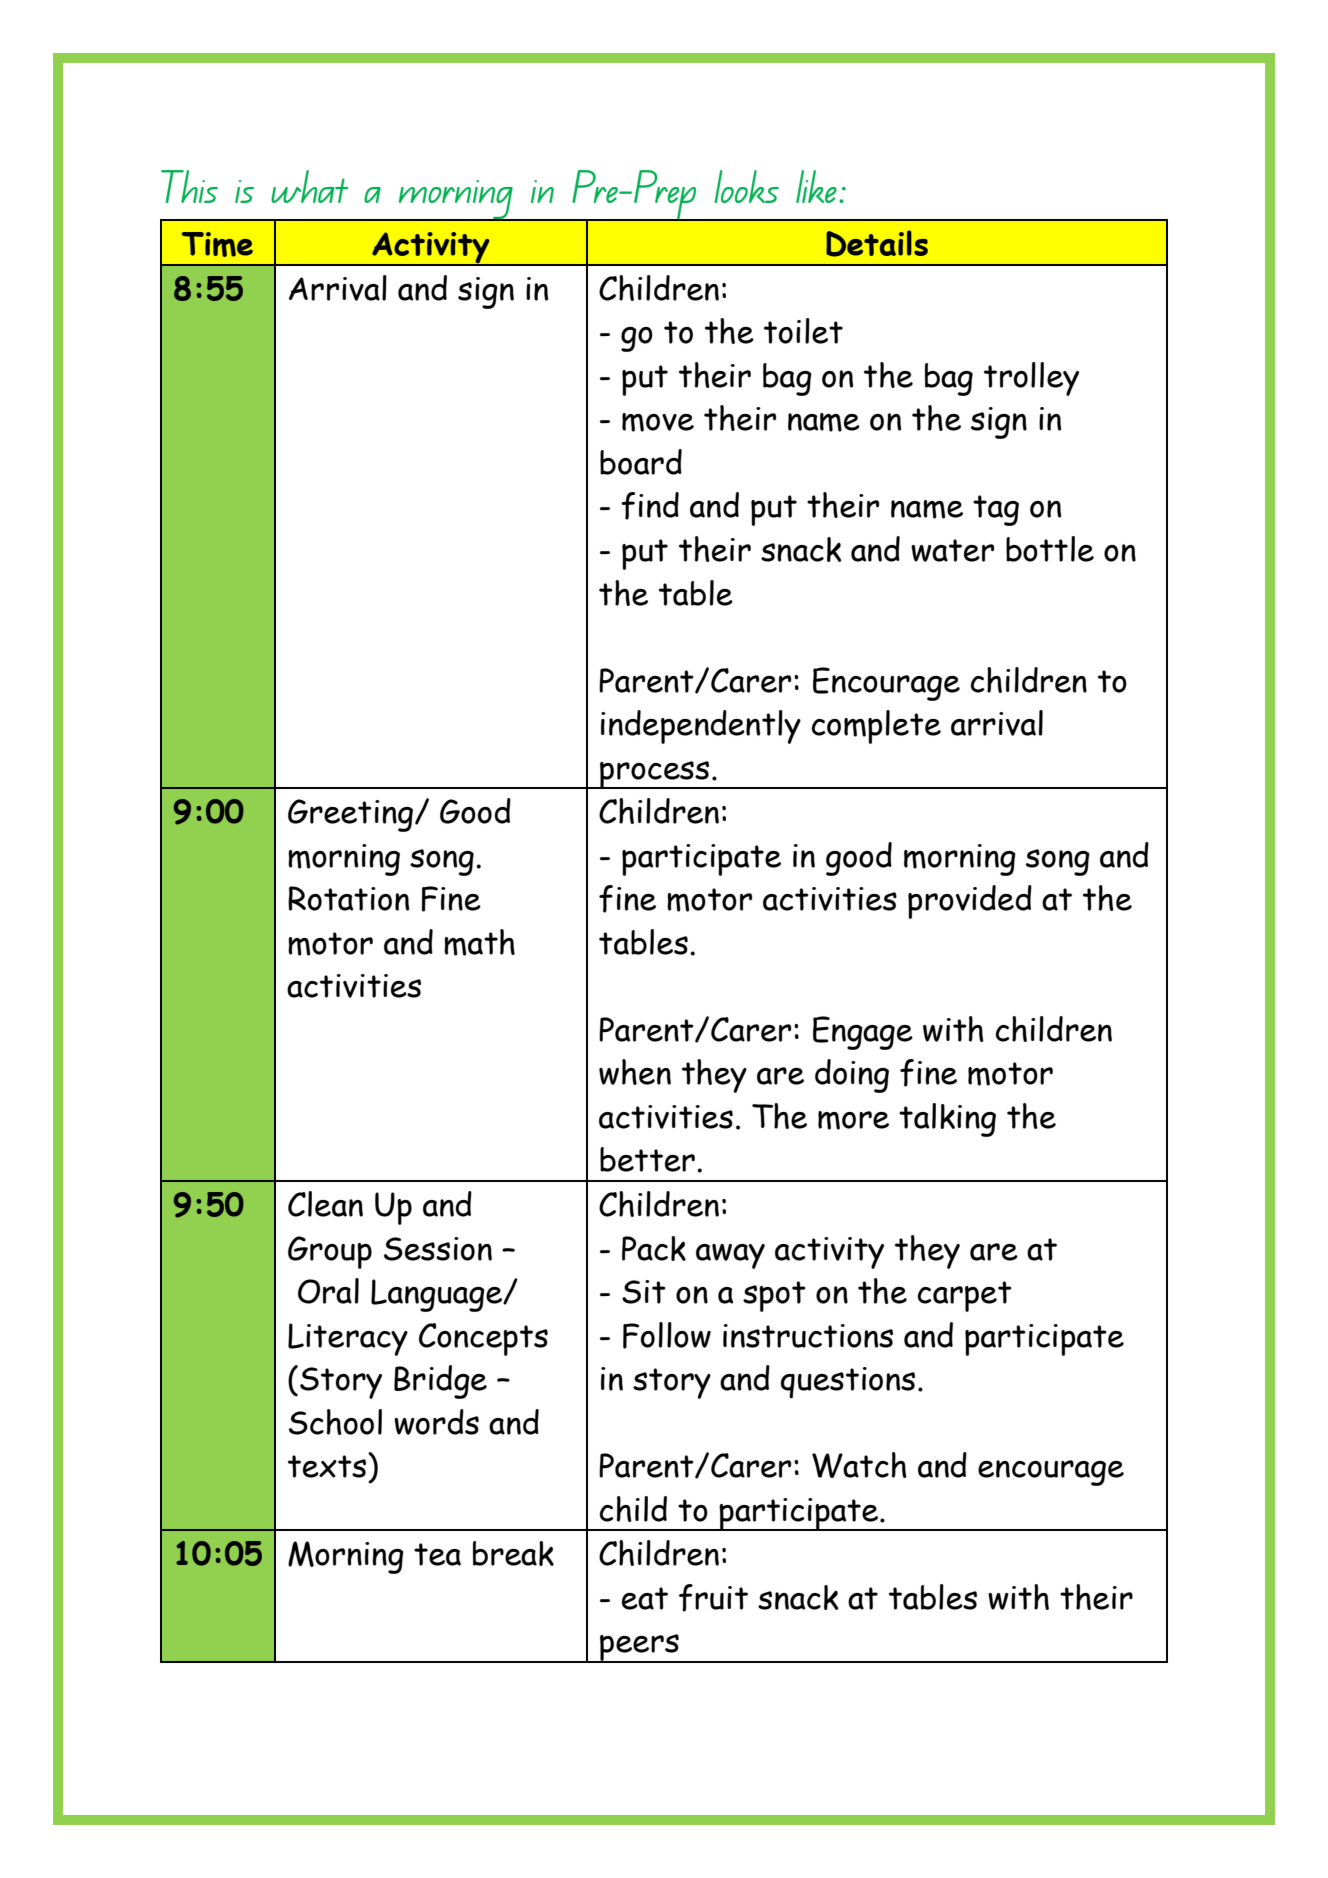  Describe the element at coordinates (877, 243) in the screenshot. I see `Details` at that location.
